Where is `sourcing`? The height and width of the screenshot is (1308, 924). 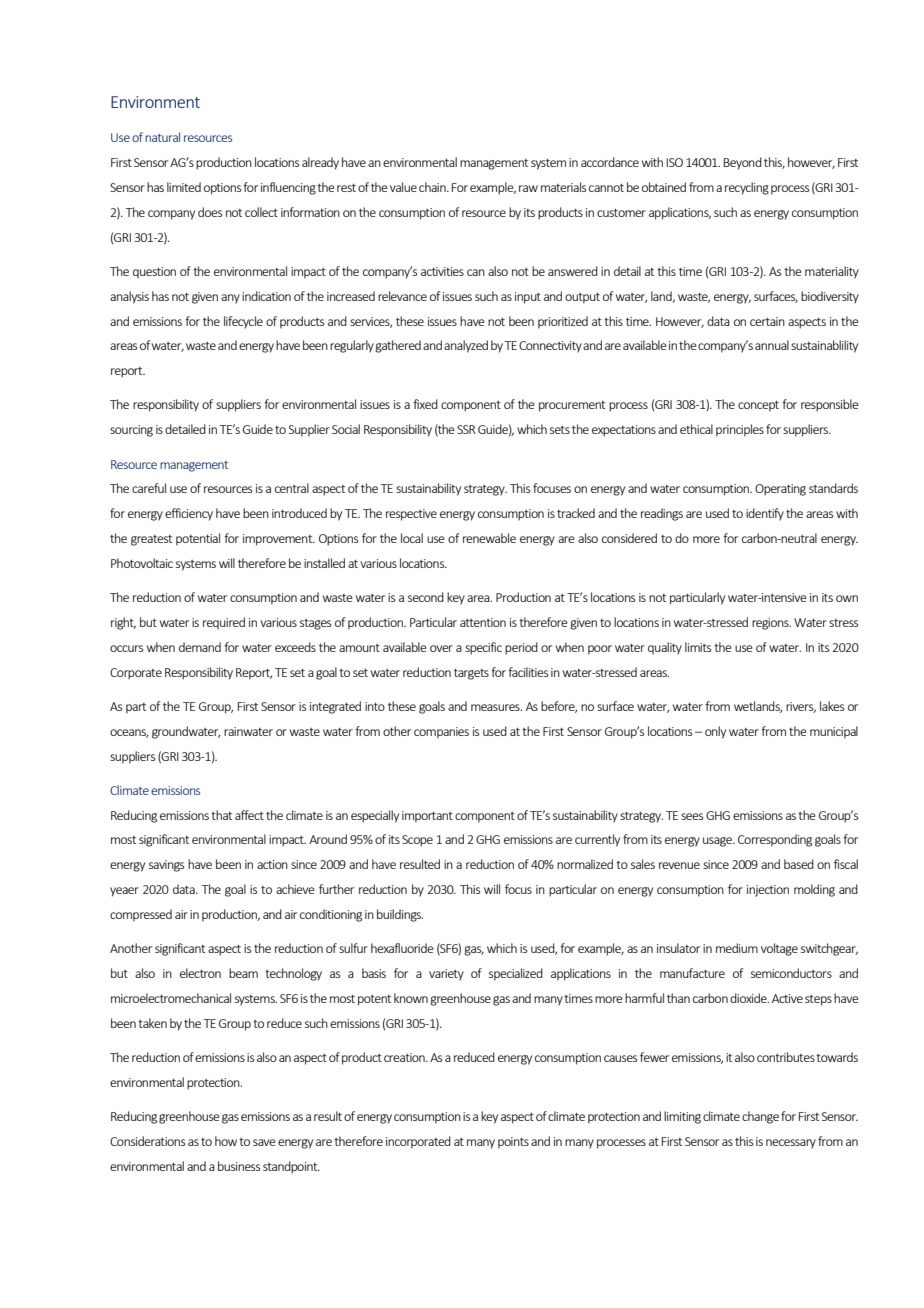 sourcing is located at coordinates (131, 431).
